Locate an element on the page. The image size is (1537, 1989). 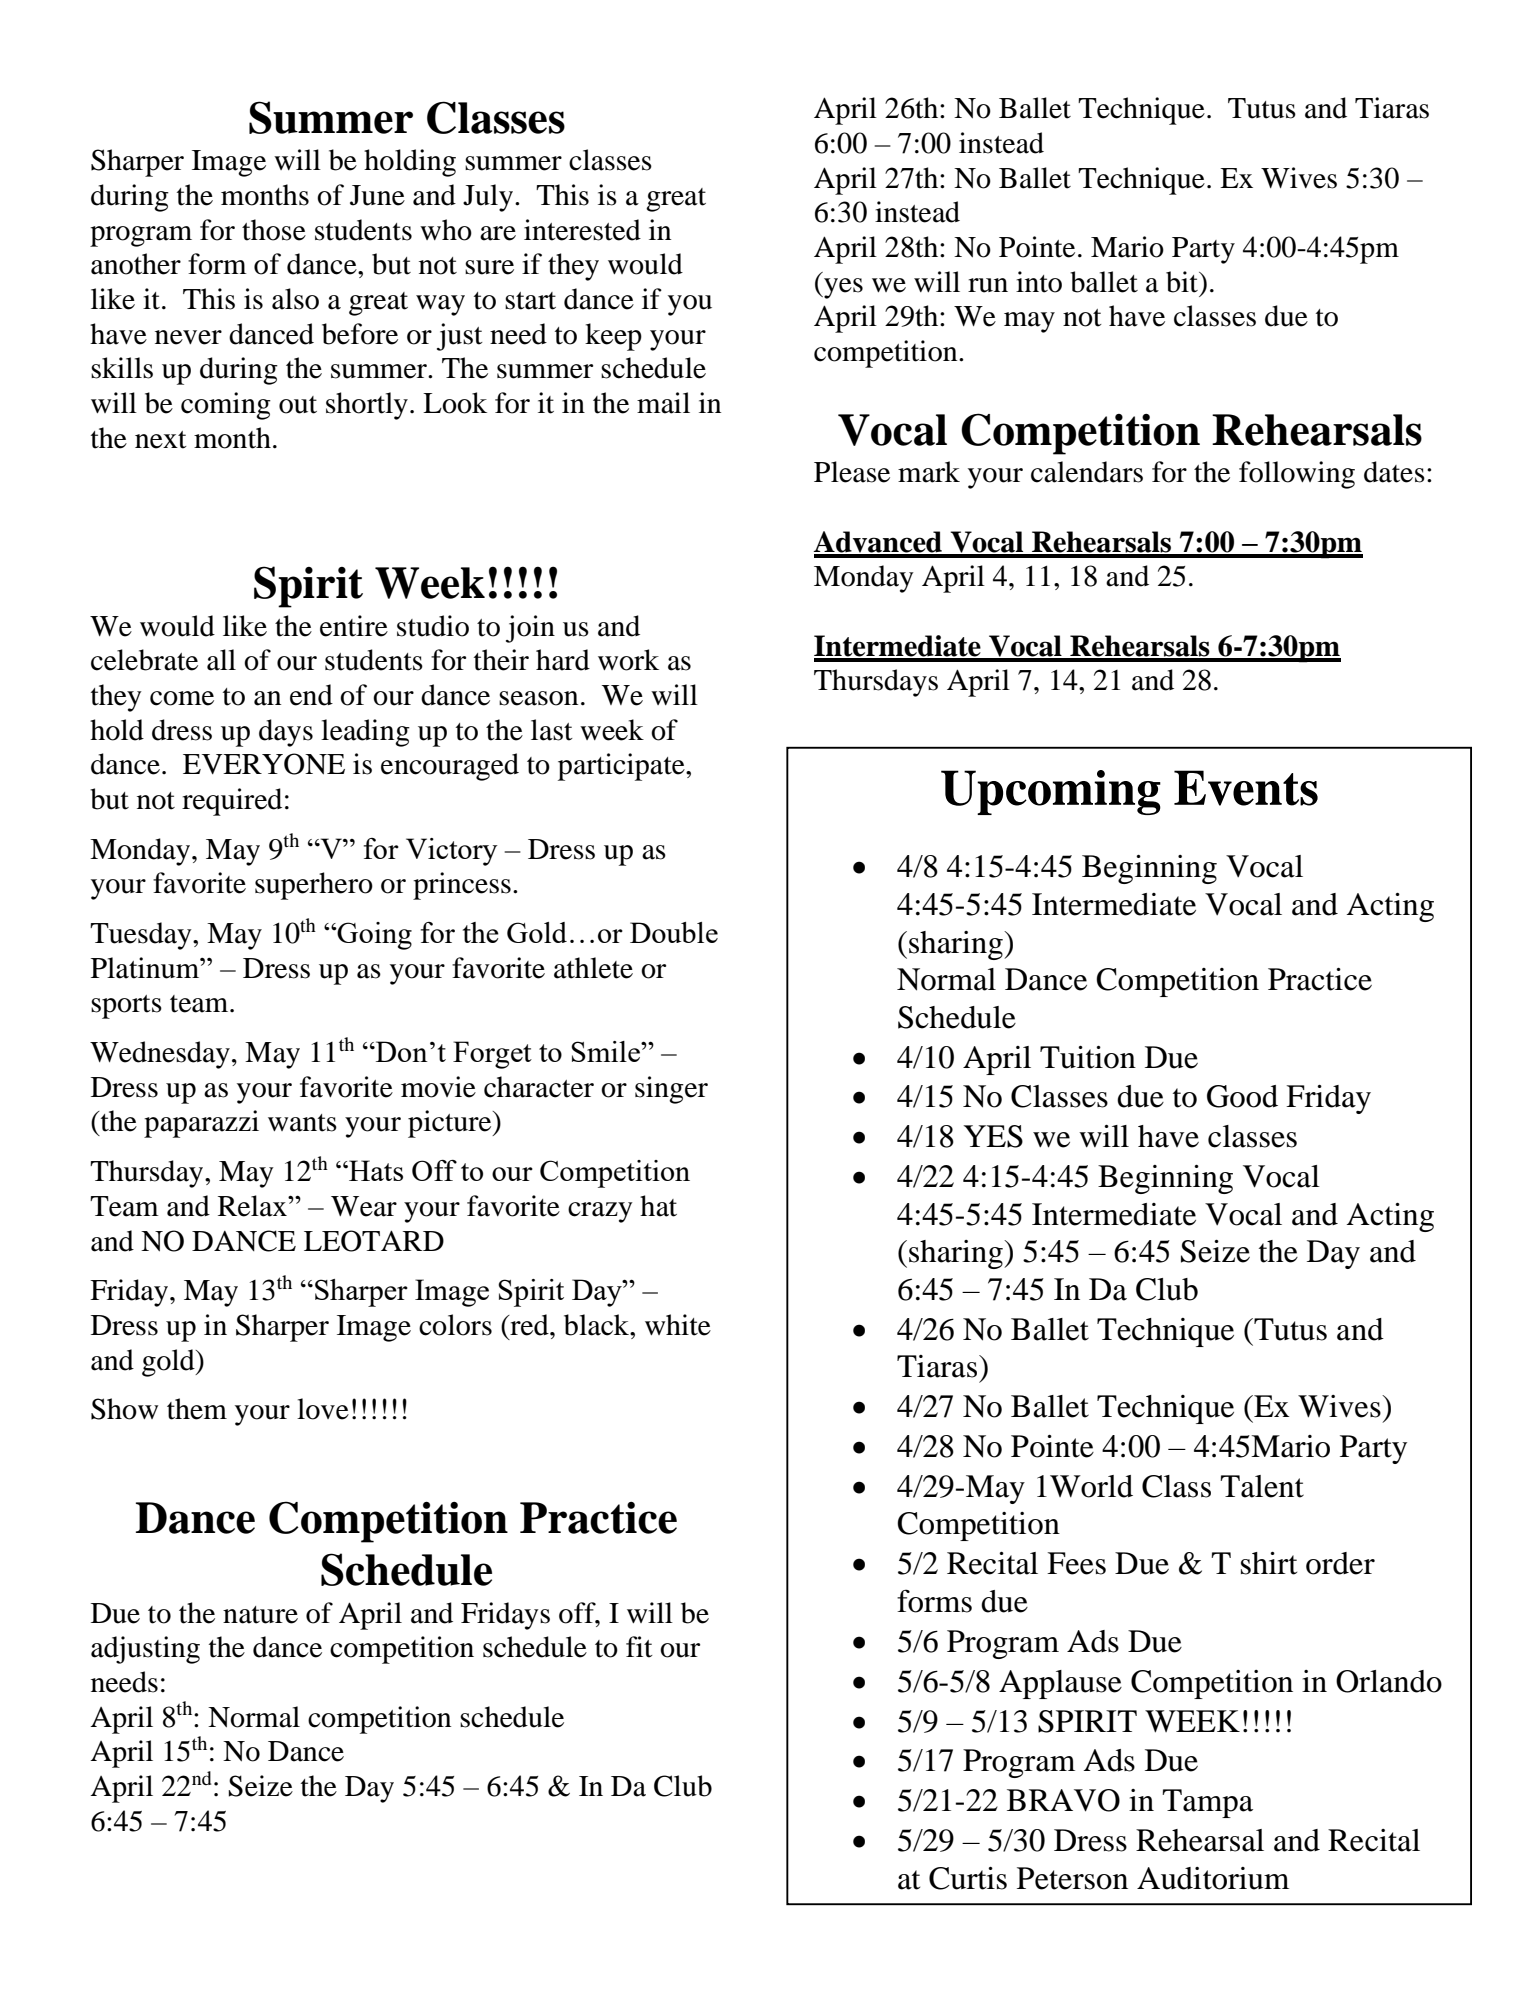
Relax is located at coordinates (253, 1206).
